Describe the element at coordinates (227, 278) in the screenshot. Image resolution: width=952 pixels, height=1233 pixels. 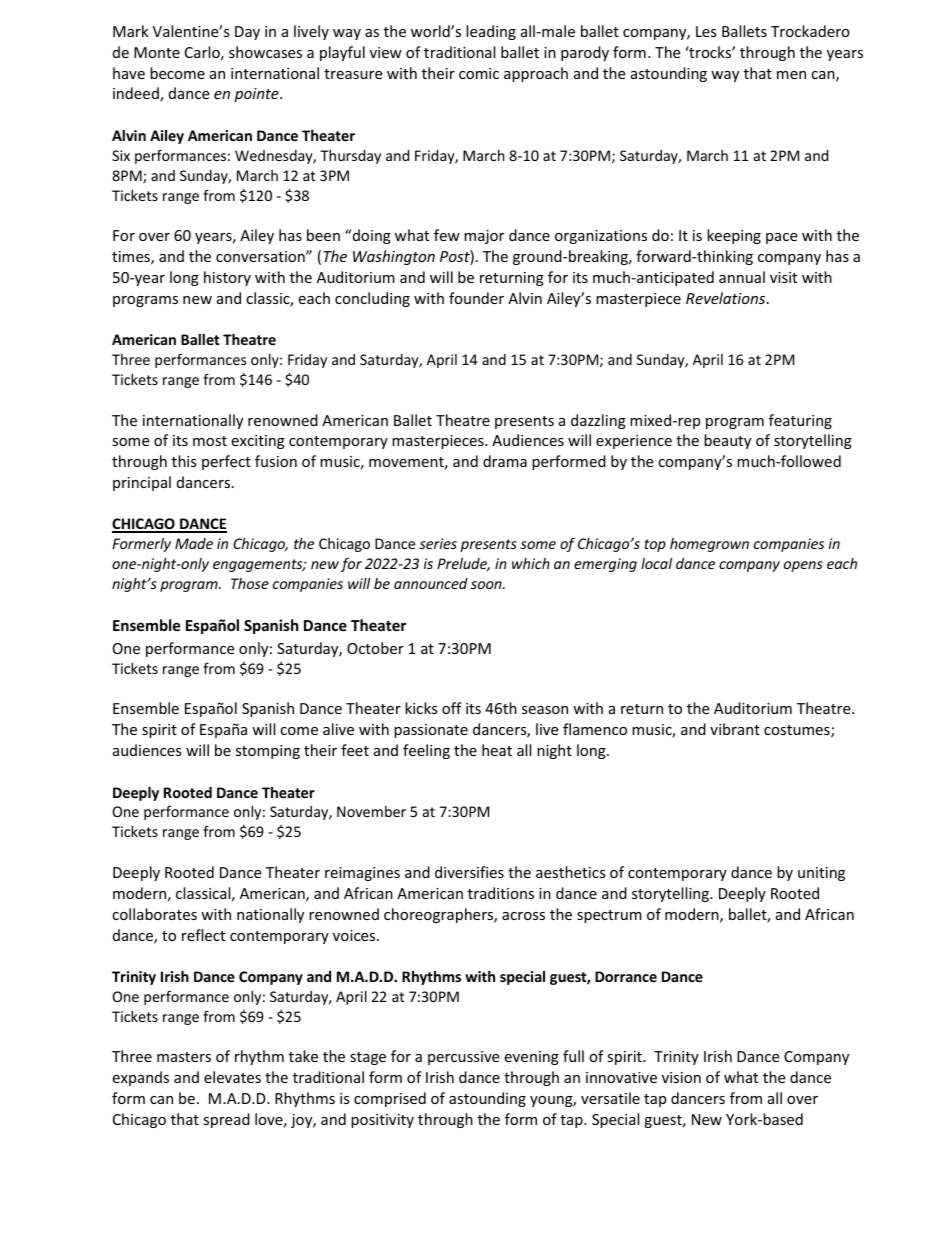
I see `history` at that location.
